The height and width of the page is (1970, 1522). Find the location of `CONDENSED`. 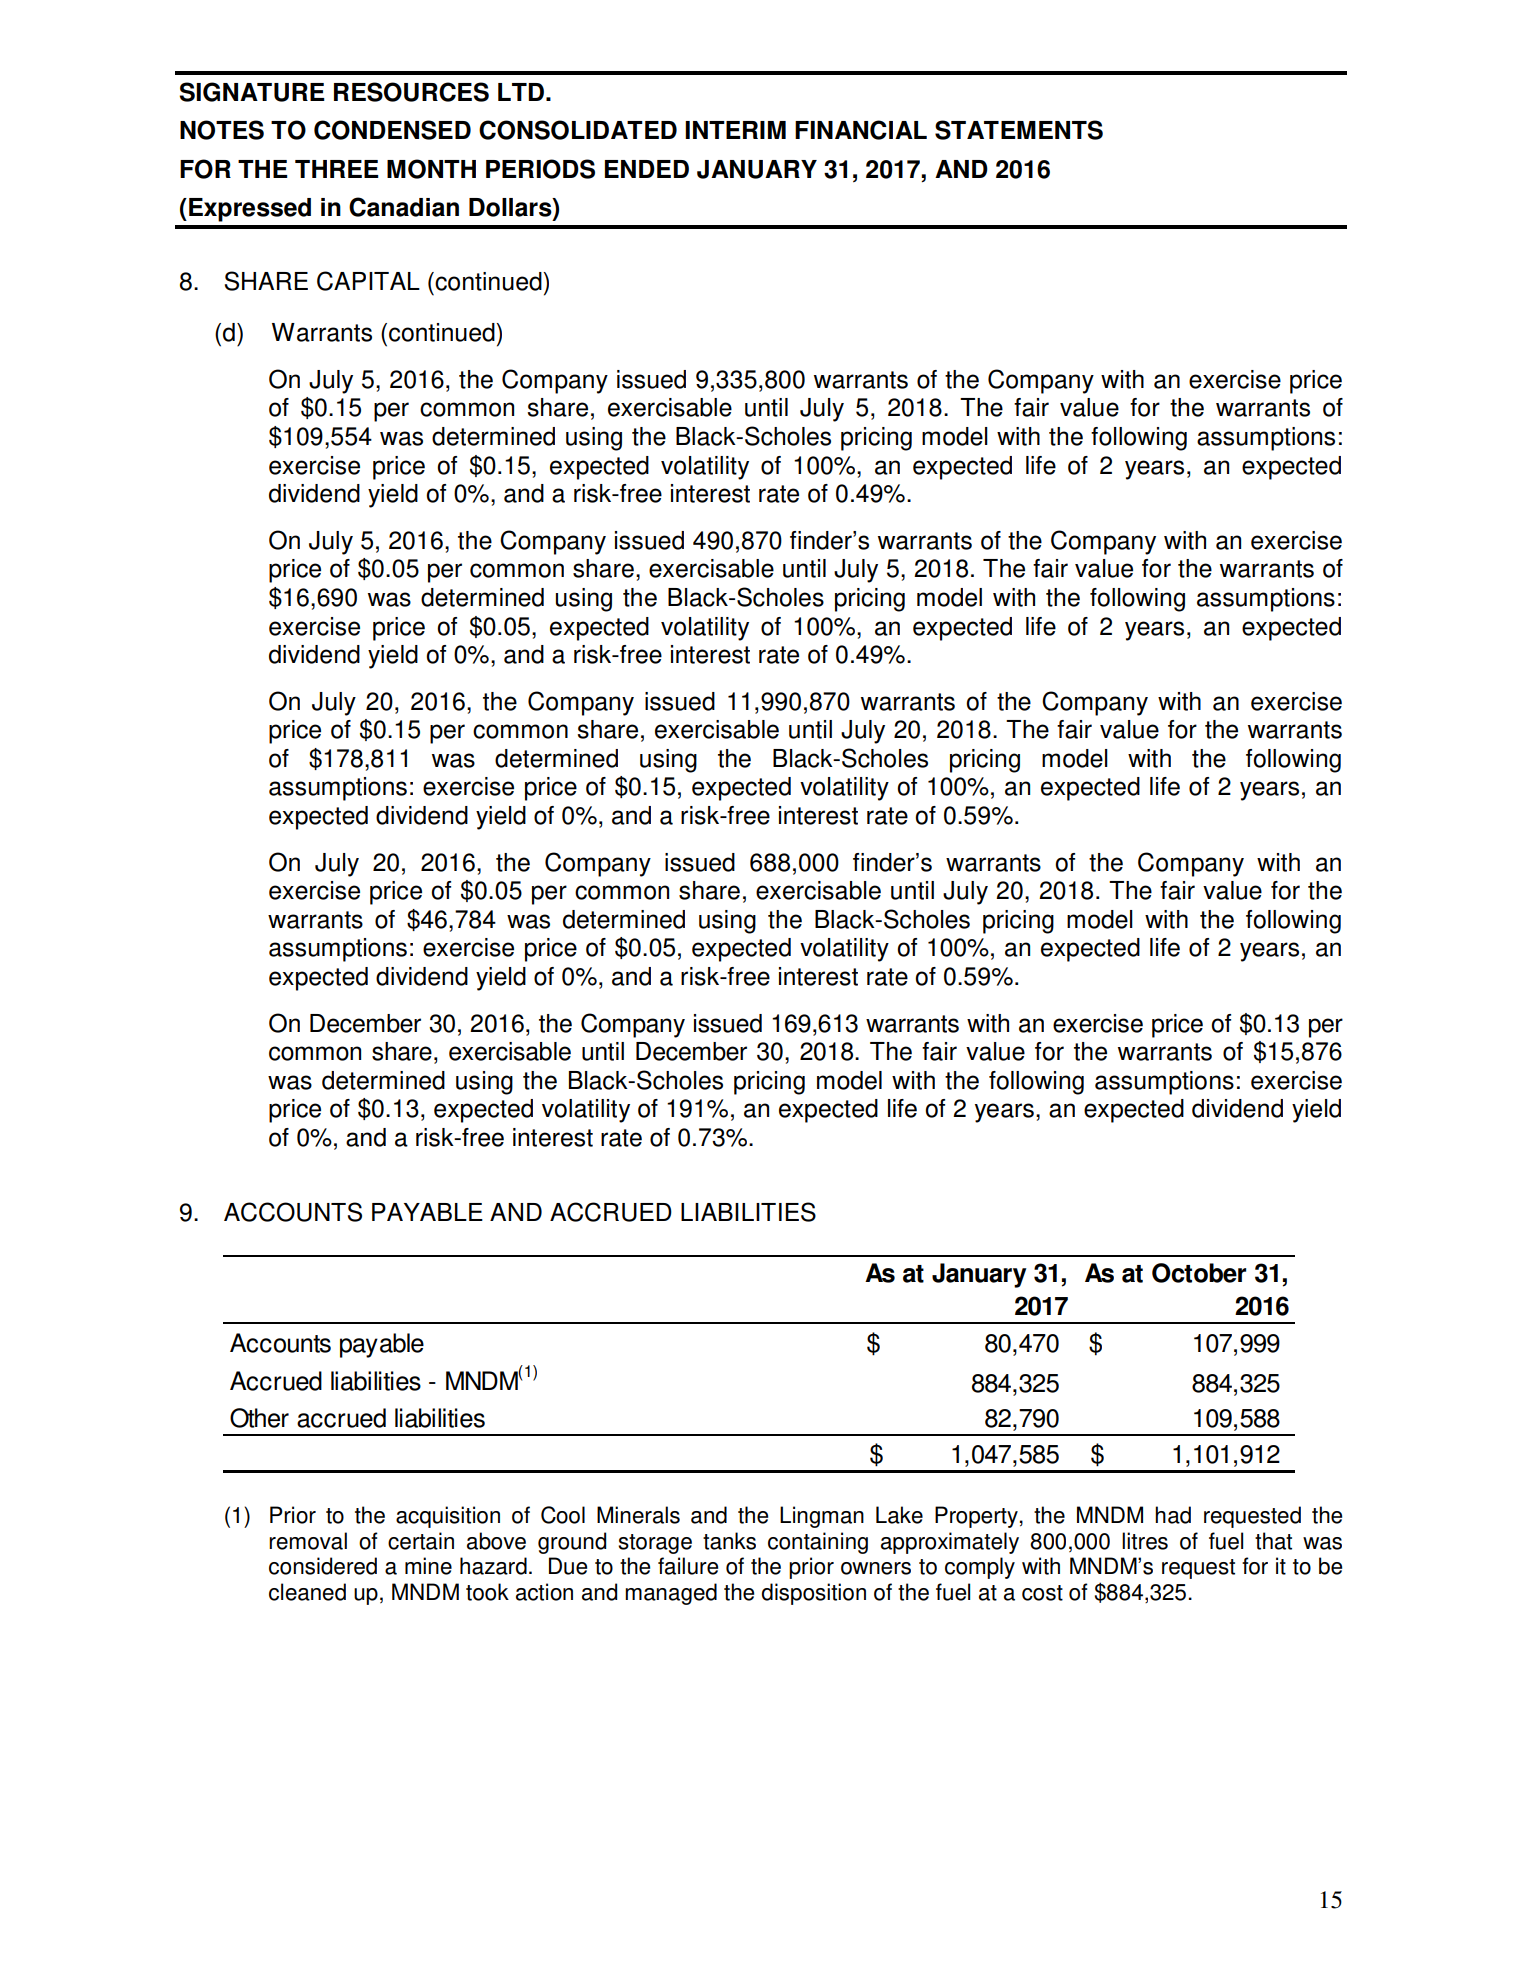

CONDENSED is located at coordinates (392, 130).
